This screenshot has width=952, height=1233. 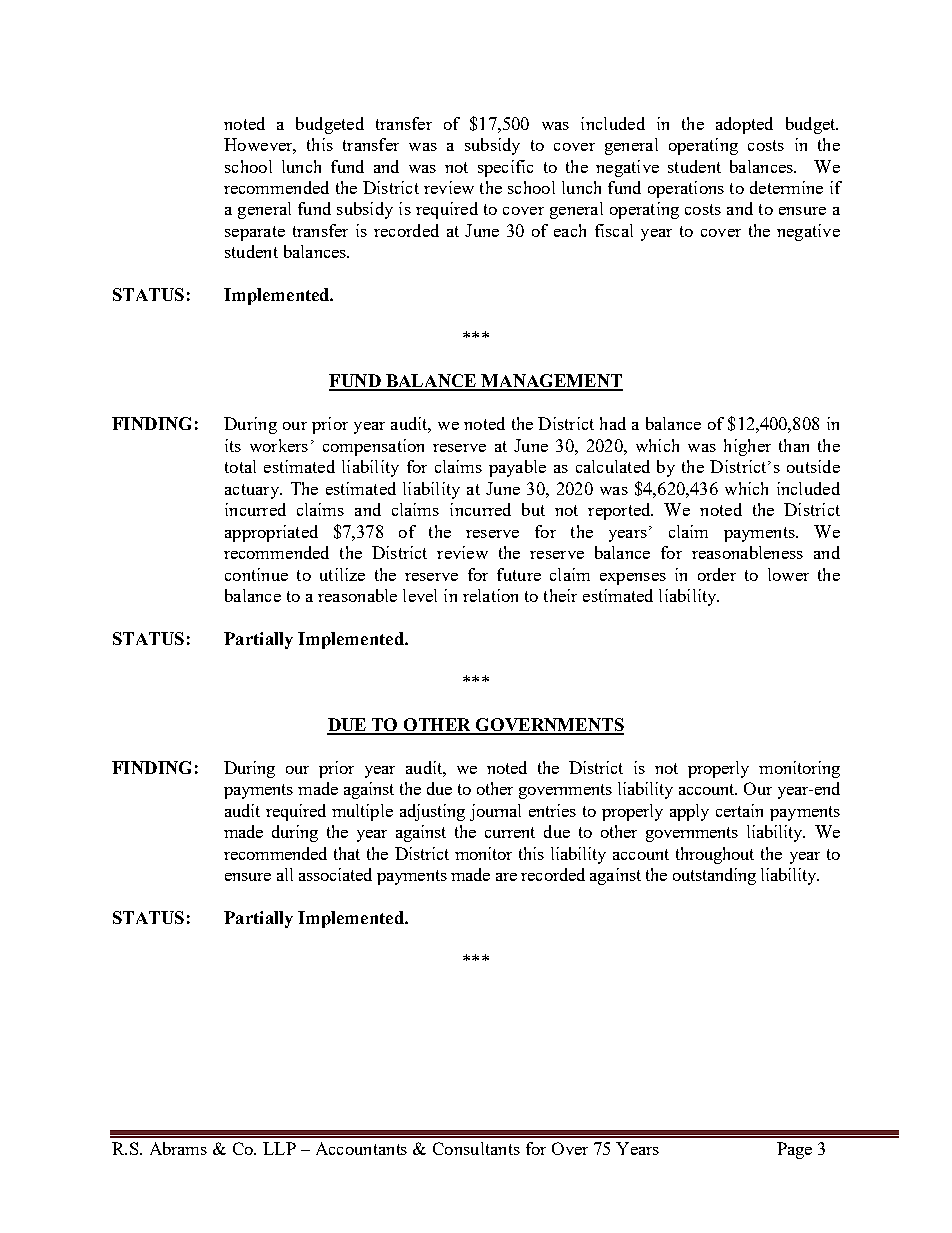 I want to click on payable, so click(x=517, y=468).
